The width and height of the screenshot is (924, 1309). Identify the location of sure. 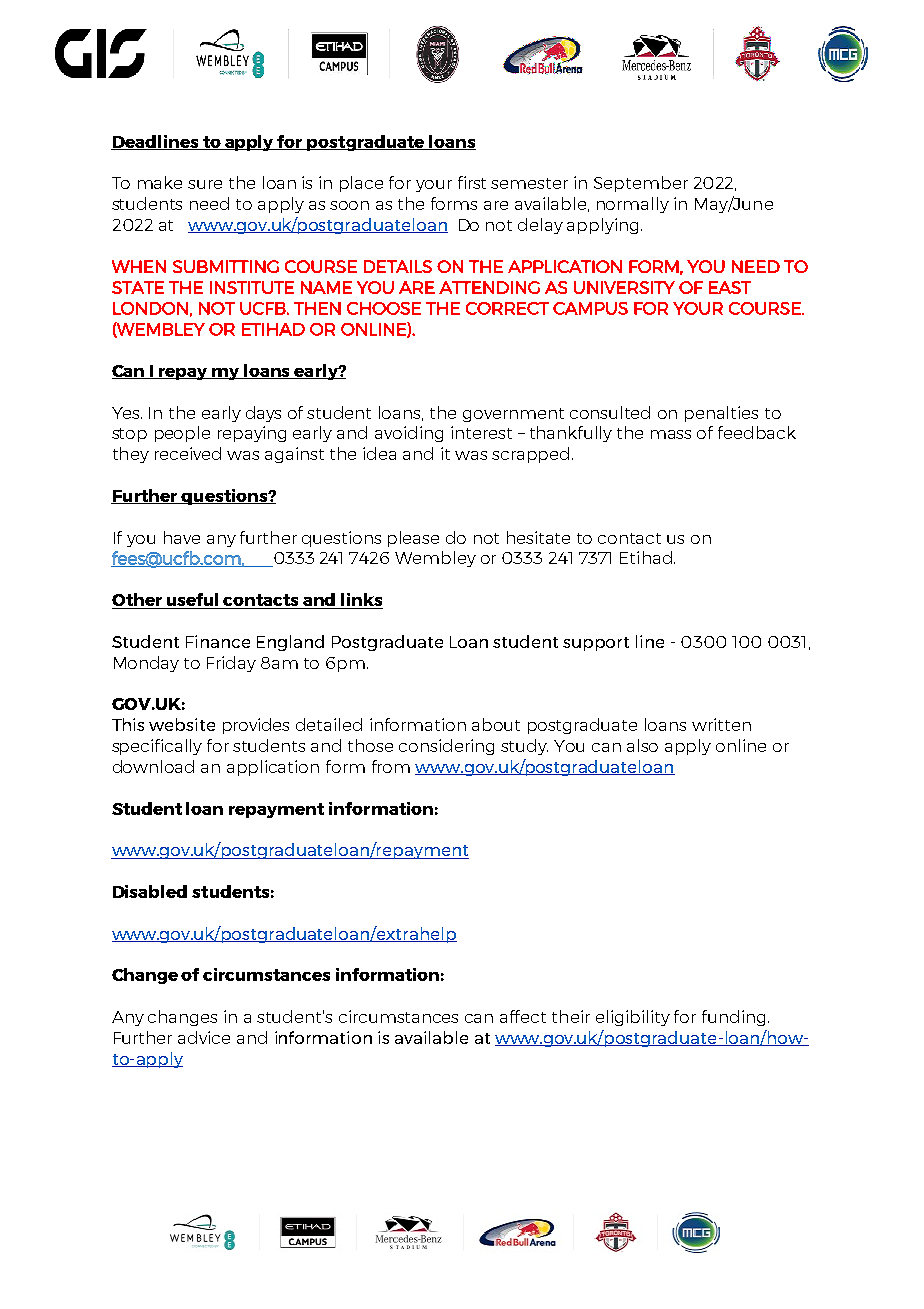
(205, 184).
